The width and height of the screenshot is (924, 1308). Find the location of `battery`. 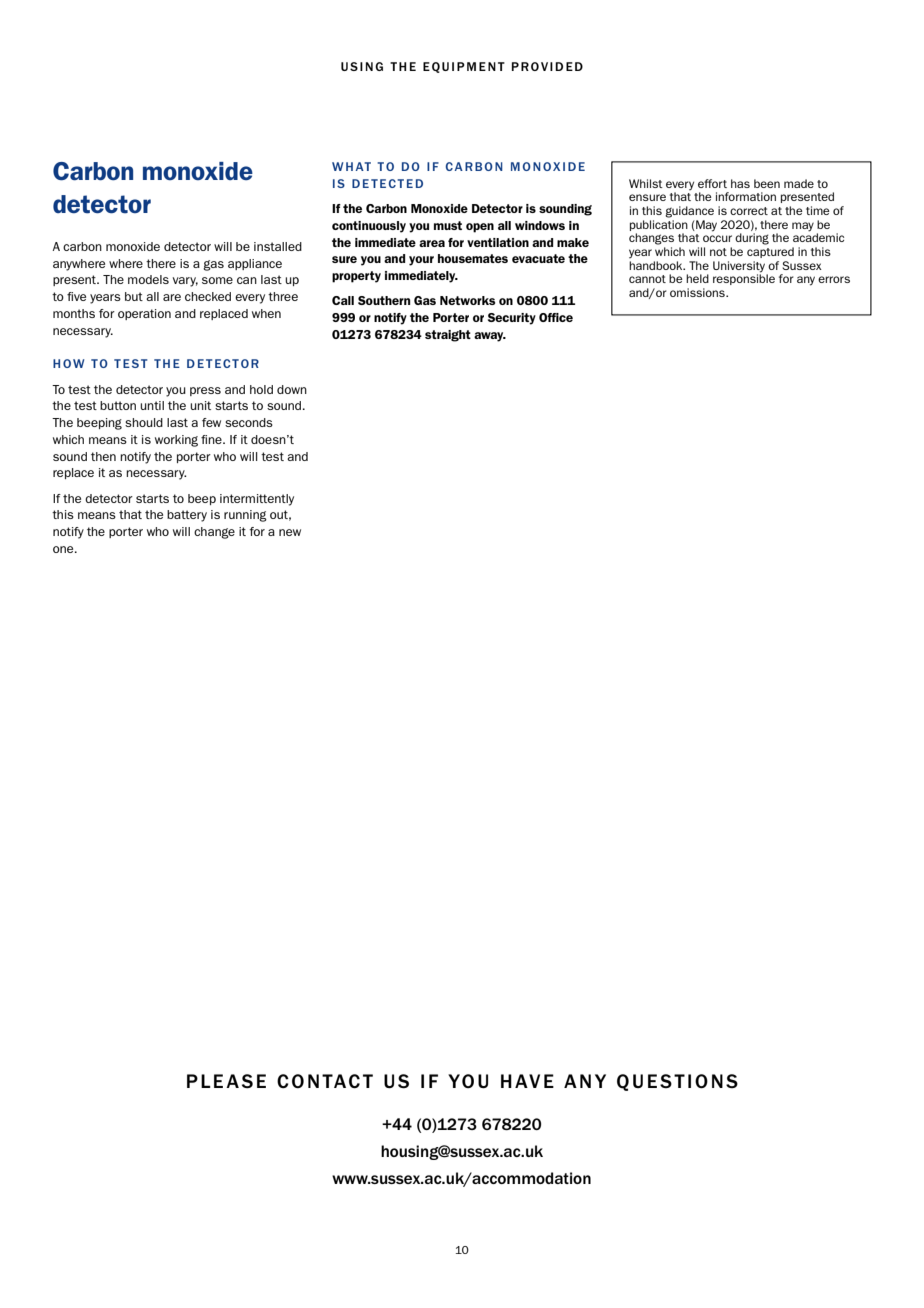

battery is located at coordinates (187, 516).
